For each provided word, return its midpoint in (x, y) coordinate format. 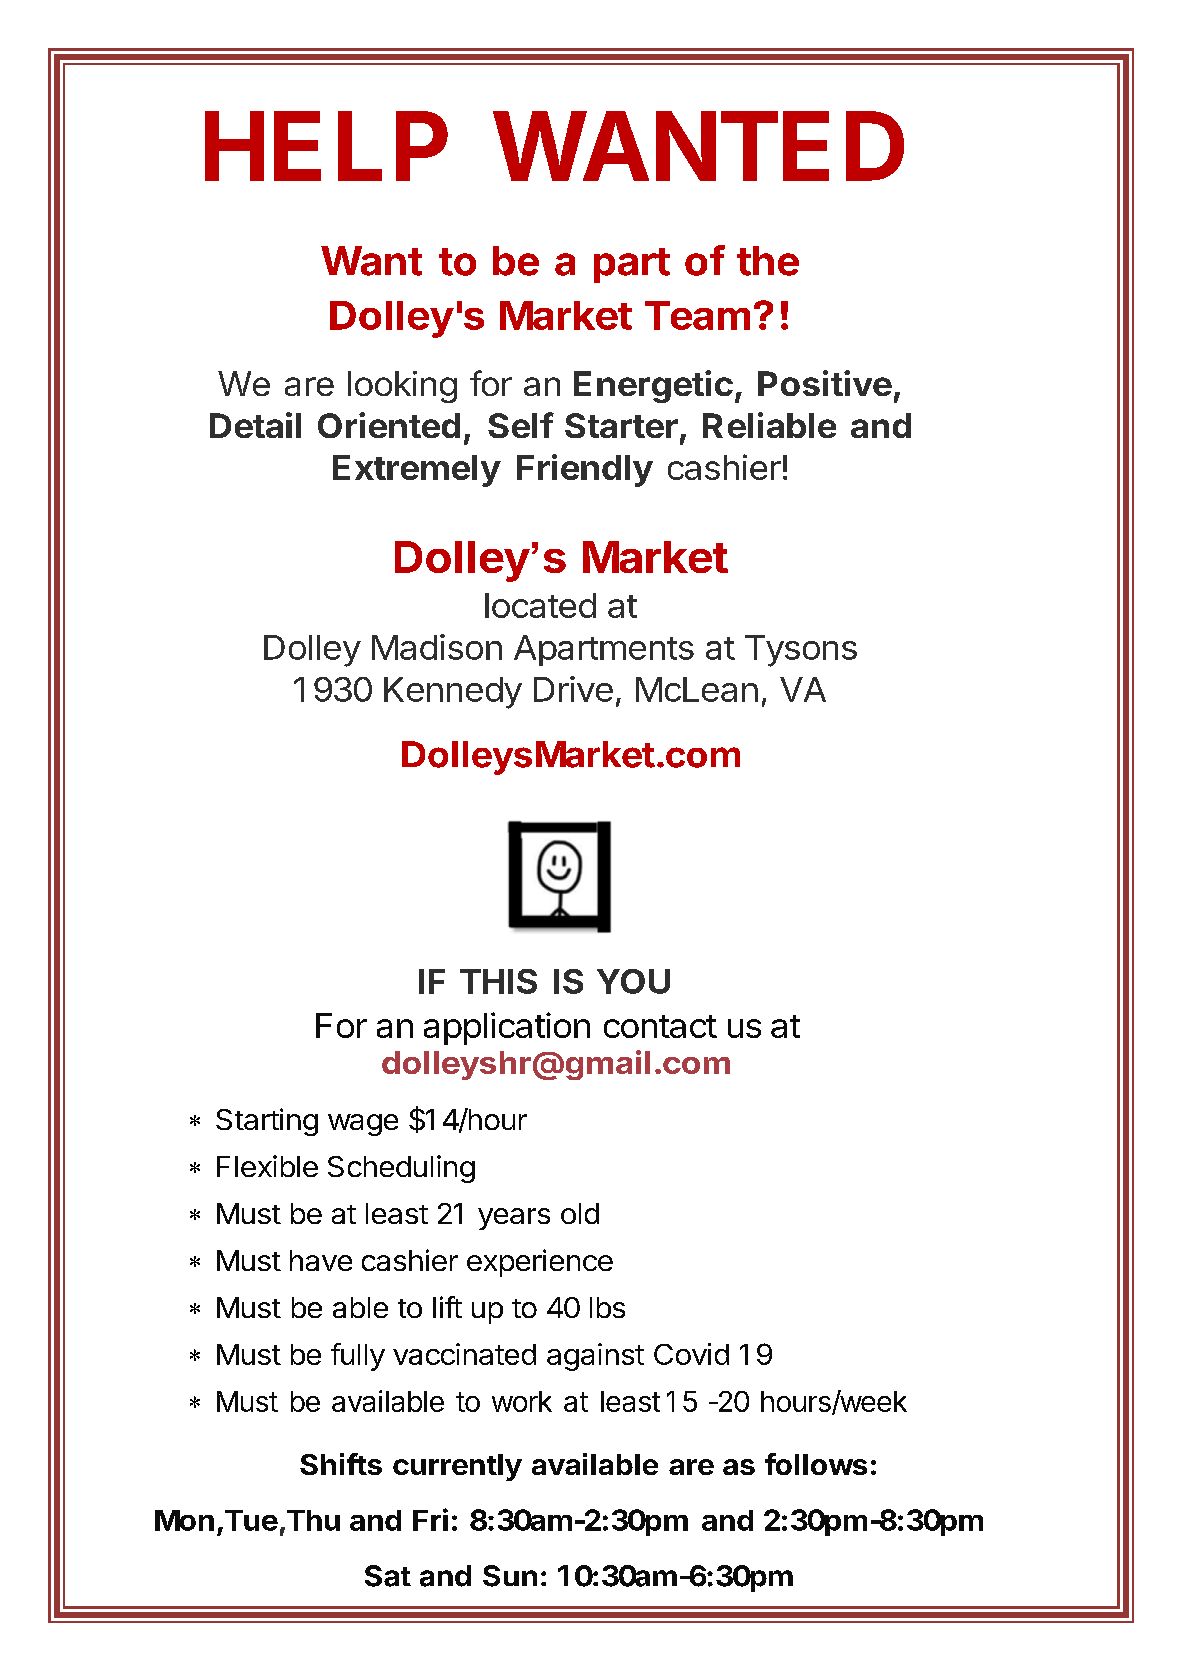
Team (697, 315)
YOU (633, 981)
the (768, 261)
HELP (326, 146)
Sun (510, 1576)
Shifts (341, 1464)
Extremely (417, 471)
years (514, 1219)
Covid (691, 1354)
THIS (498, 981)
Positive (825, 383)
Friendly (585, 470)
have (321, 1260)
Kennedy (453, 693)
